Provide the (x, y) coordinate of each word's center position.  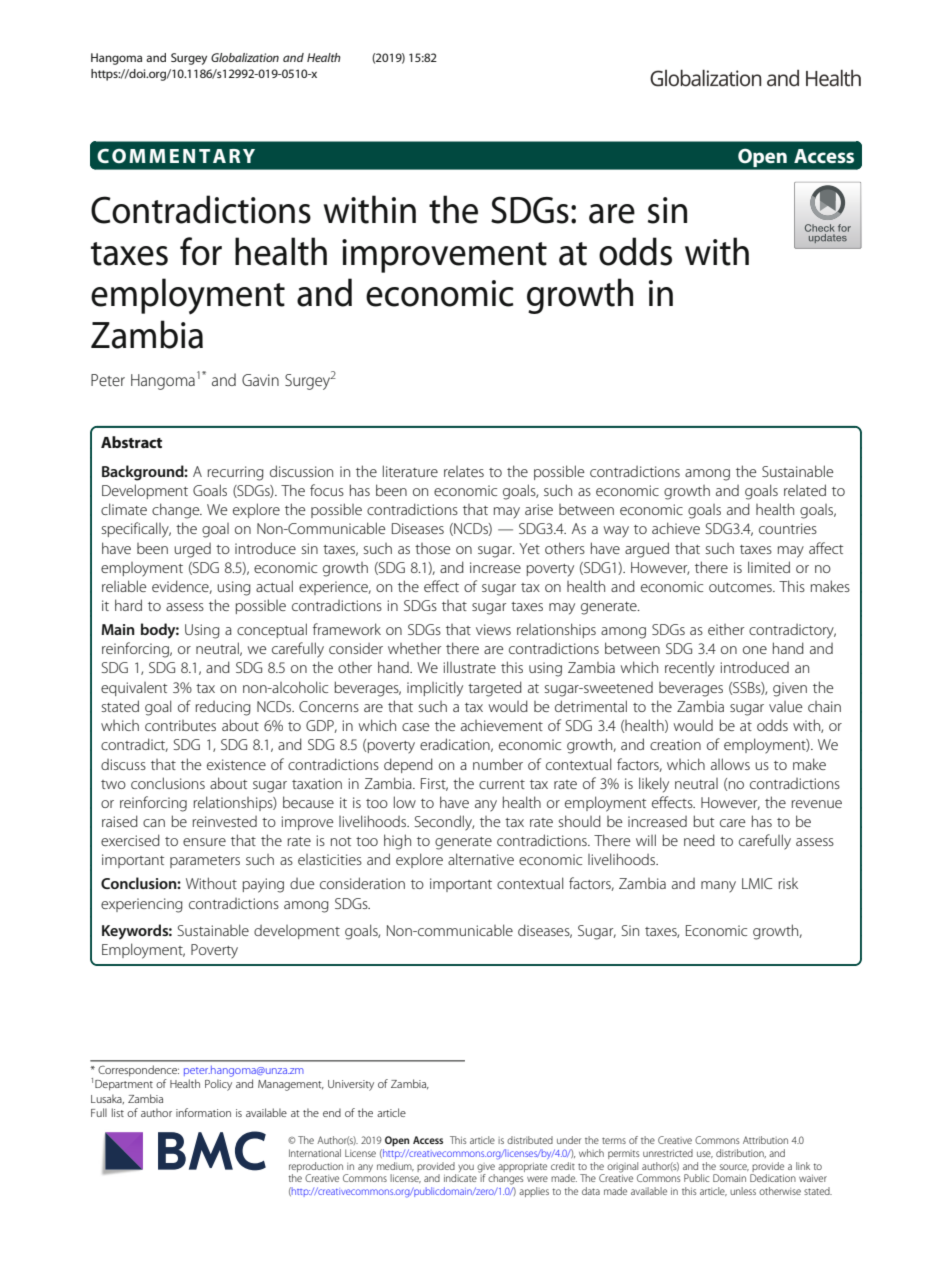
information (203, 1112)
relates (464, 471)
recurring (236, 473)
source (734, 1167)
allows (730, 764)
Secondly (444, 823)
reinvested (225, 821)
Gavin (260, 380)
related (805, 490)
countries (788, 528)
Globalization (245, 57)
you (466, 1168)
